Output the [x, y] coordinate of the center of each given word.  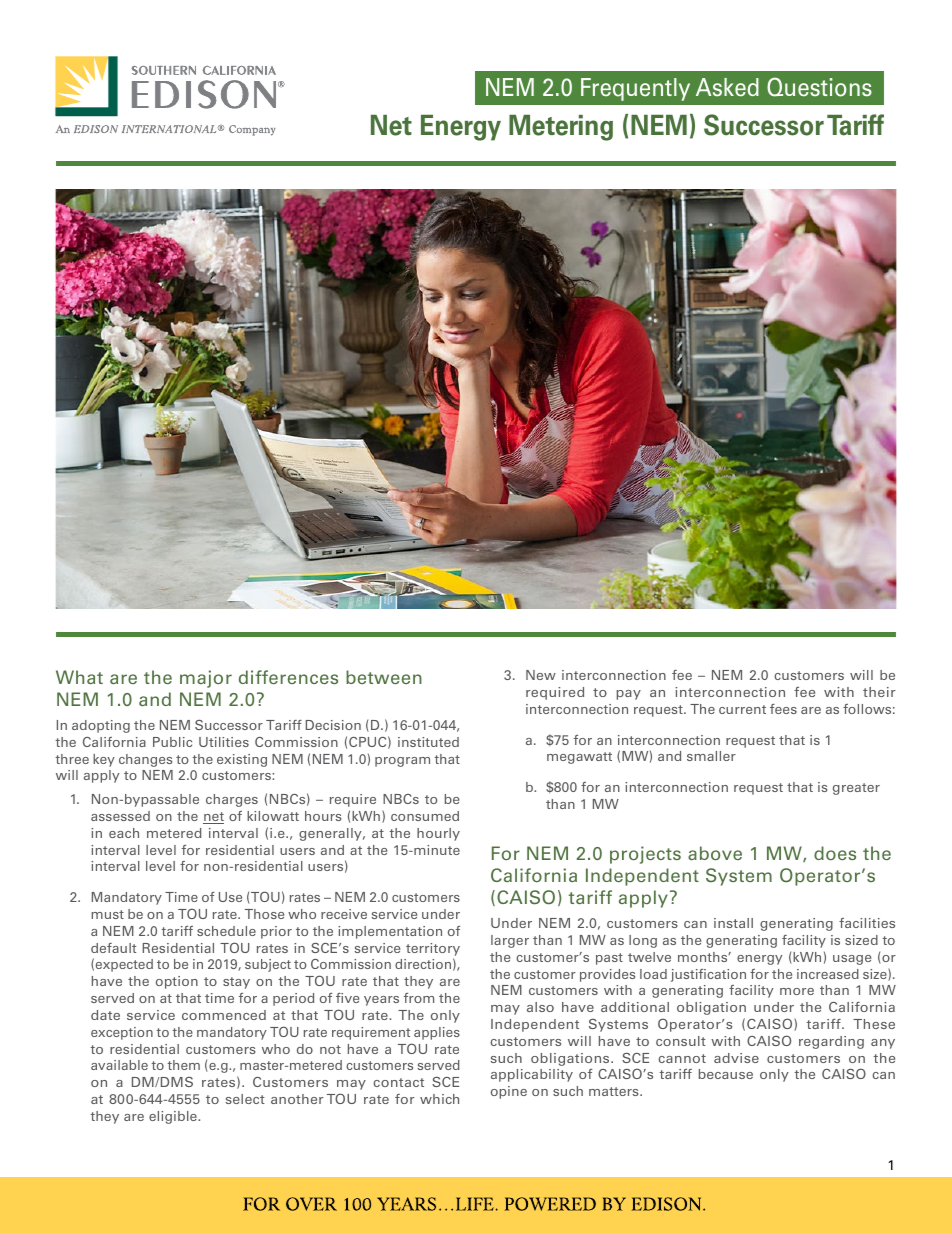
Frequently [635, 89]
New [541, 675]
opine [509, 1092]
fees [783, 709]
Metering [561, 128]
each [124, 833]
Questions [819, 87]
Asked [727, 87]
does [835, 853]
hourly [438, 834]
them [183, 1065]
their [879, 692]
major [206, 679]
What [79, 677]
